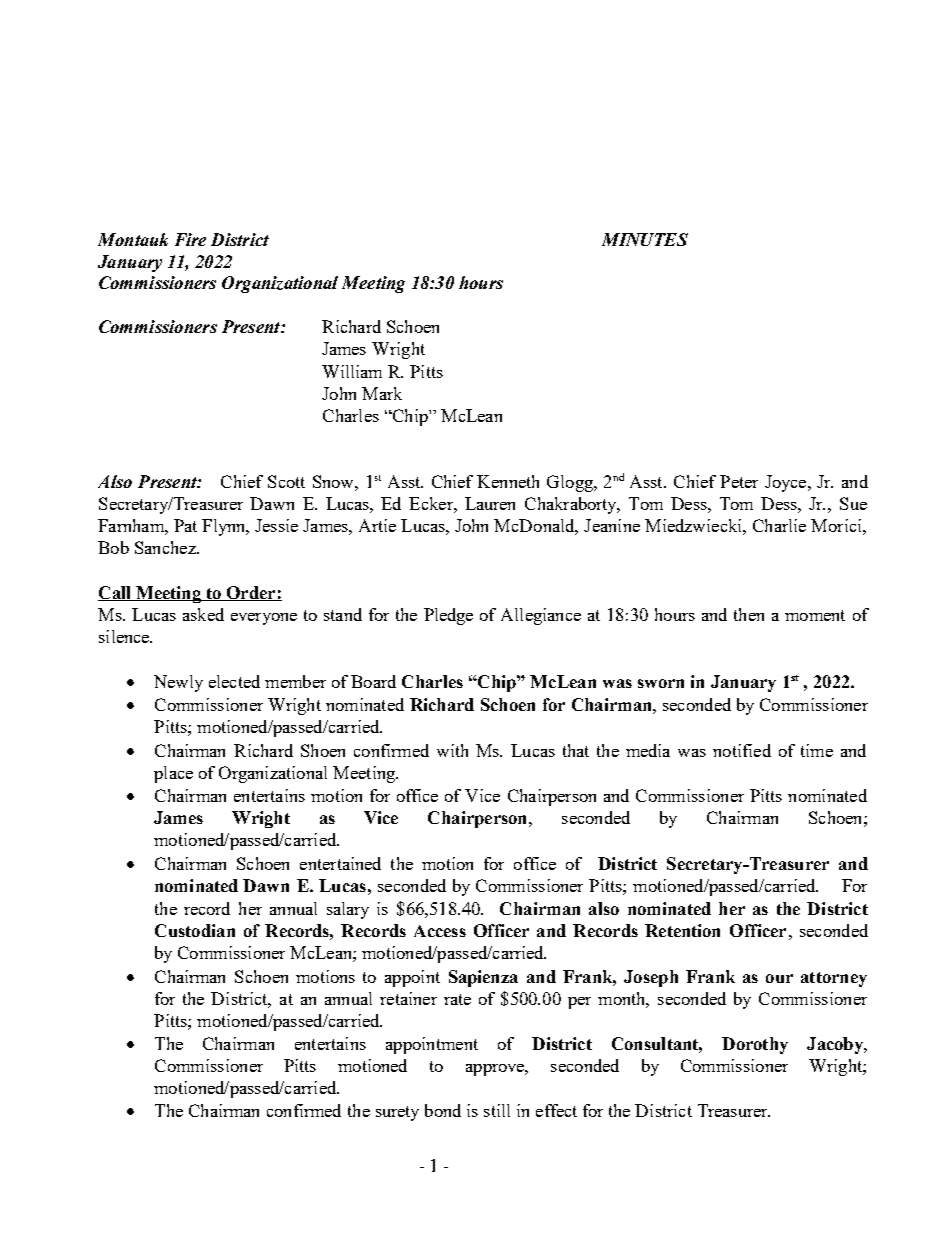 The width and height of the screenshot is (952, 1233). I want to click on with, so click(452, 750).
